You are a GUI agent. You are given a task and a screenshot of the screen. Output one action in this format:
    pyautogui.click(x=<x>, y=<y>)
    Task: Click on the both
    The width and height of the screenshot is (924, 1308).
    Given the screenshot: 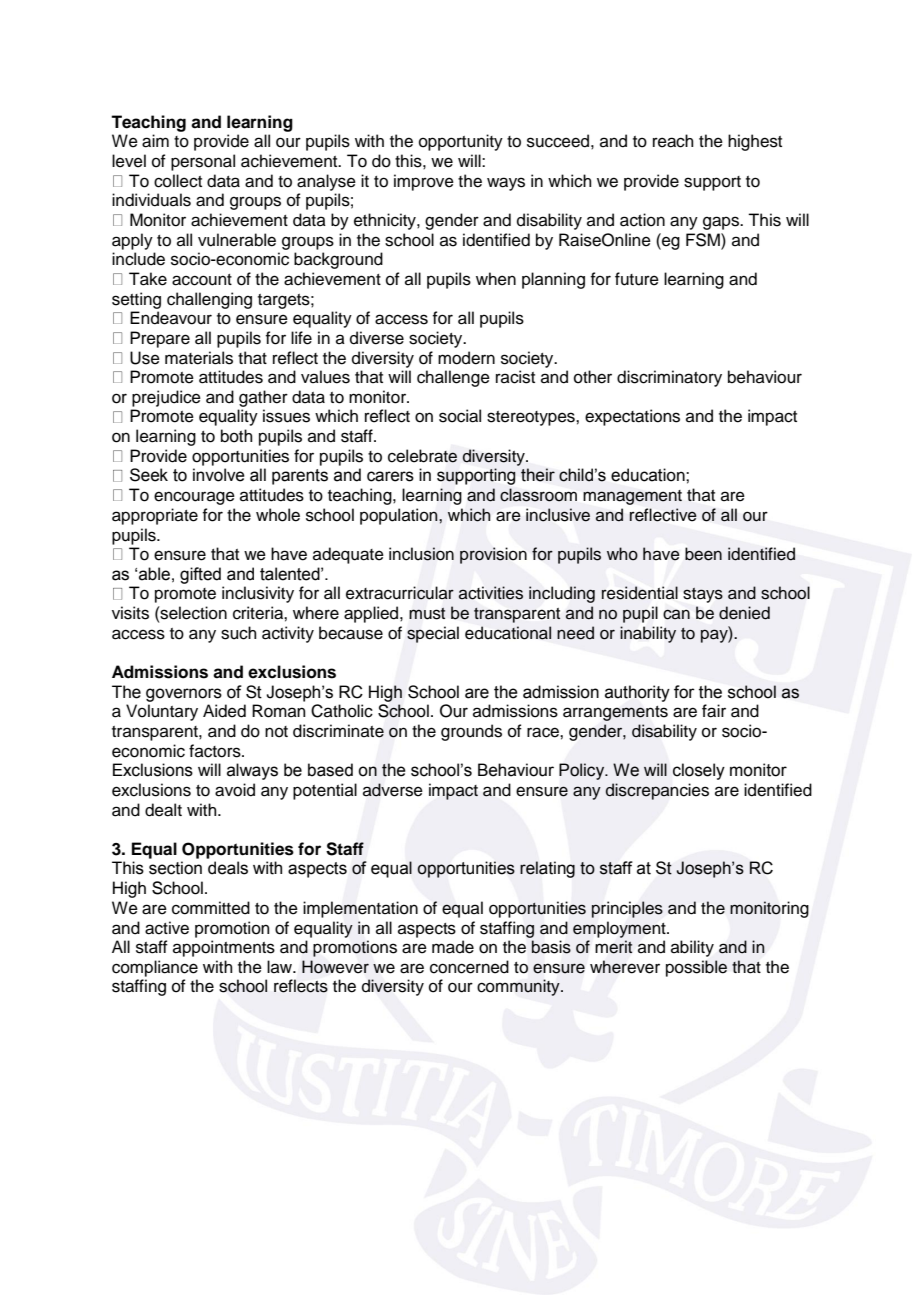 What is the action you would take?
    pyautogui.click(x=237, y=436)
